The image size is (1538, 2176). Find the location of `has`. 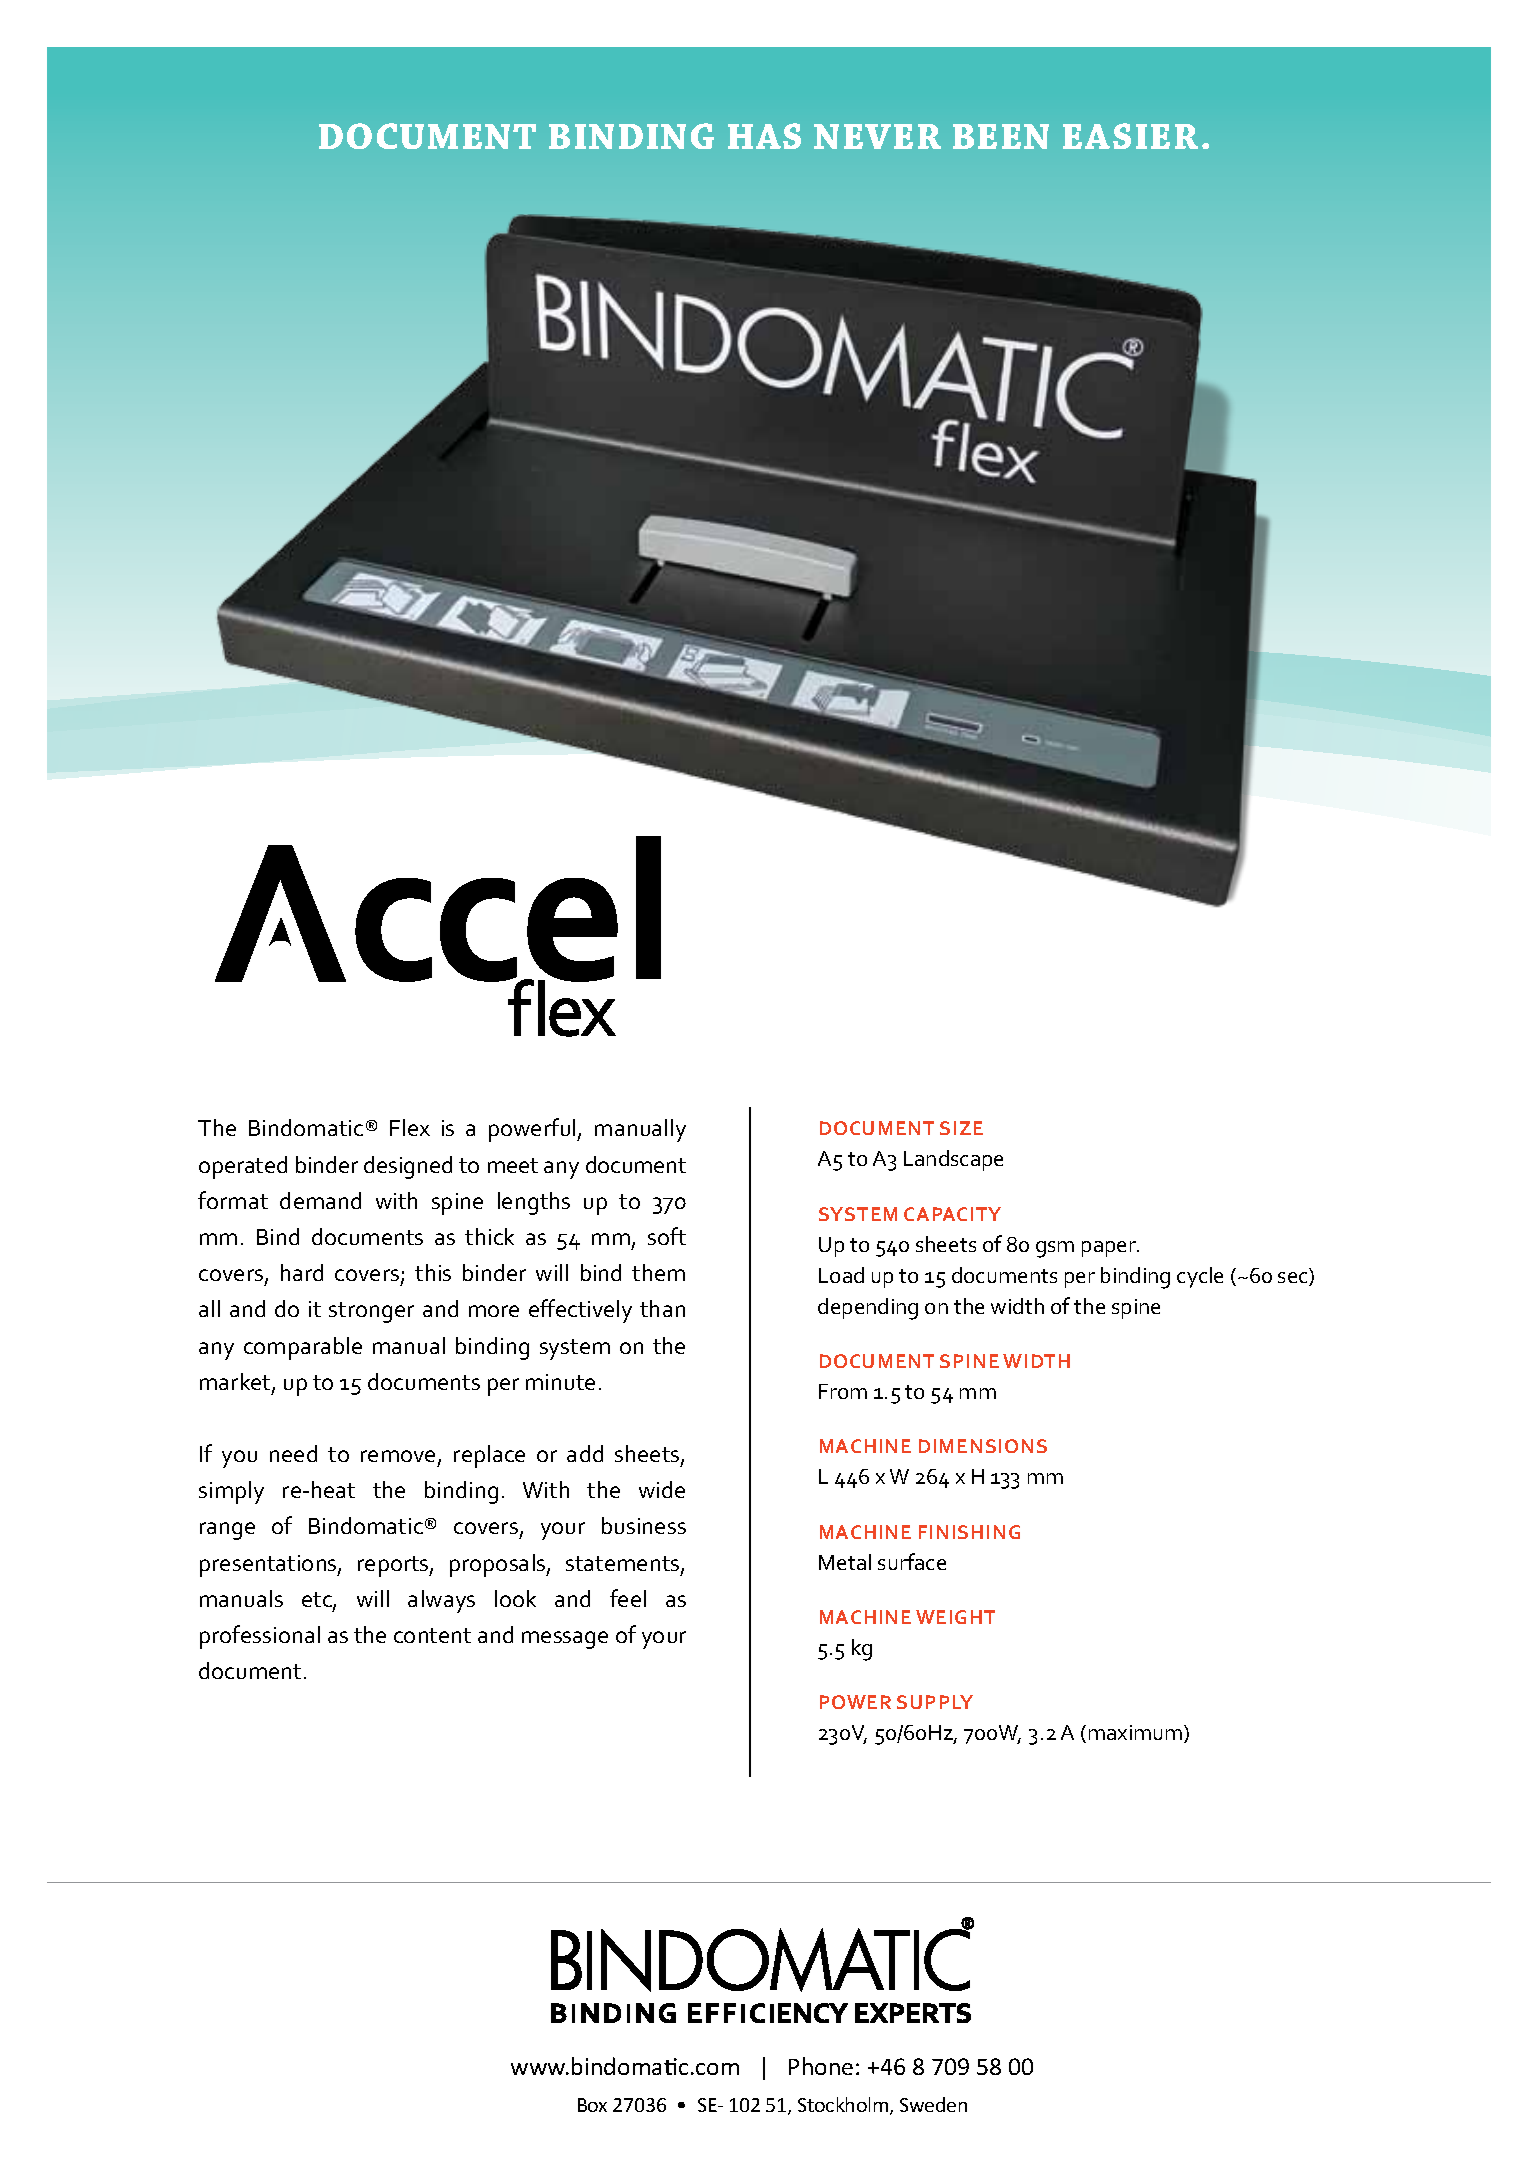

has is located at coordinates (764, 136).
